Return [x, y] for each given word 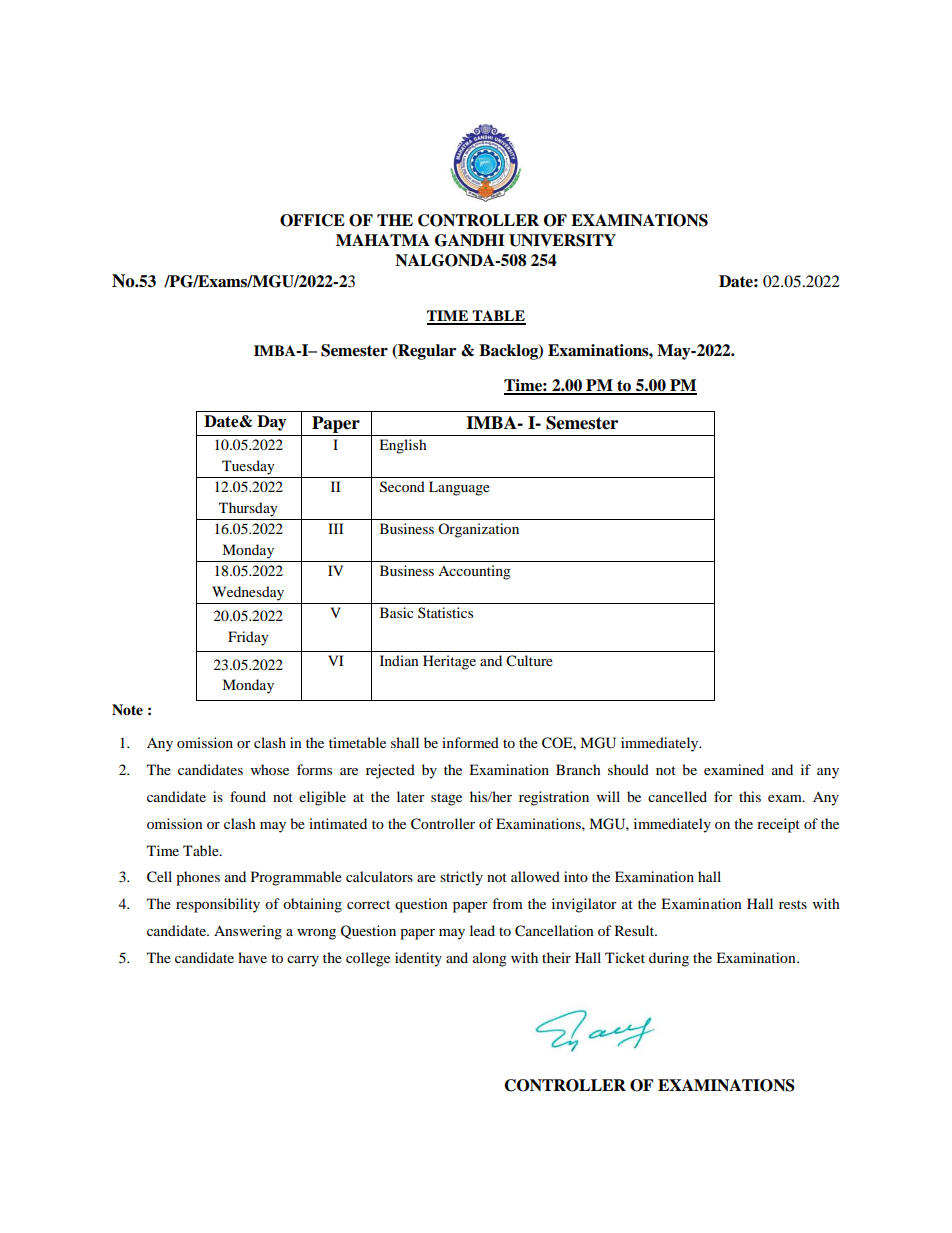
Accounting [474, 572]
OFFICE [312, 220]
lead [482, 930]
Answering [248, 932]
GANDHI [470, 240]
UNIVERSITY [562, 240]
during [669, 959]
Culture [529, 661]
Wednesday [248, 593]
